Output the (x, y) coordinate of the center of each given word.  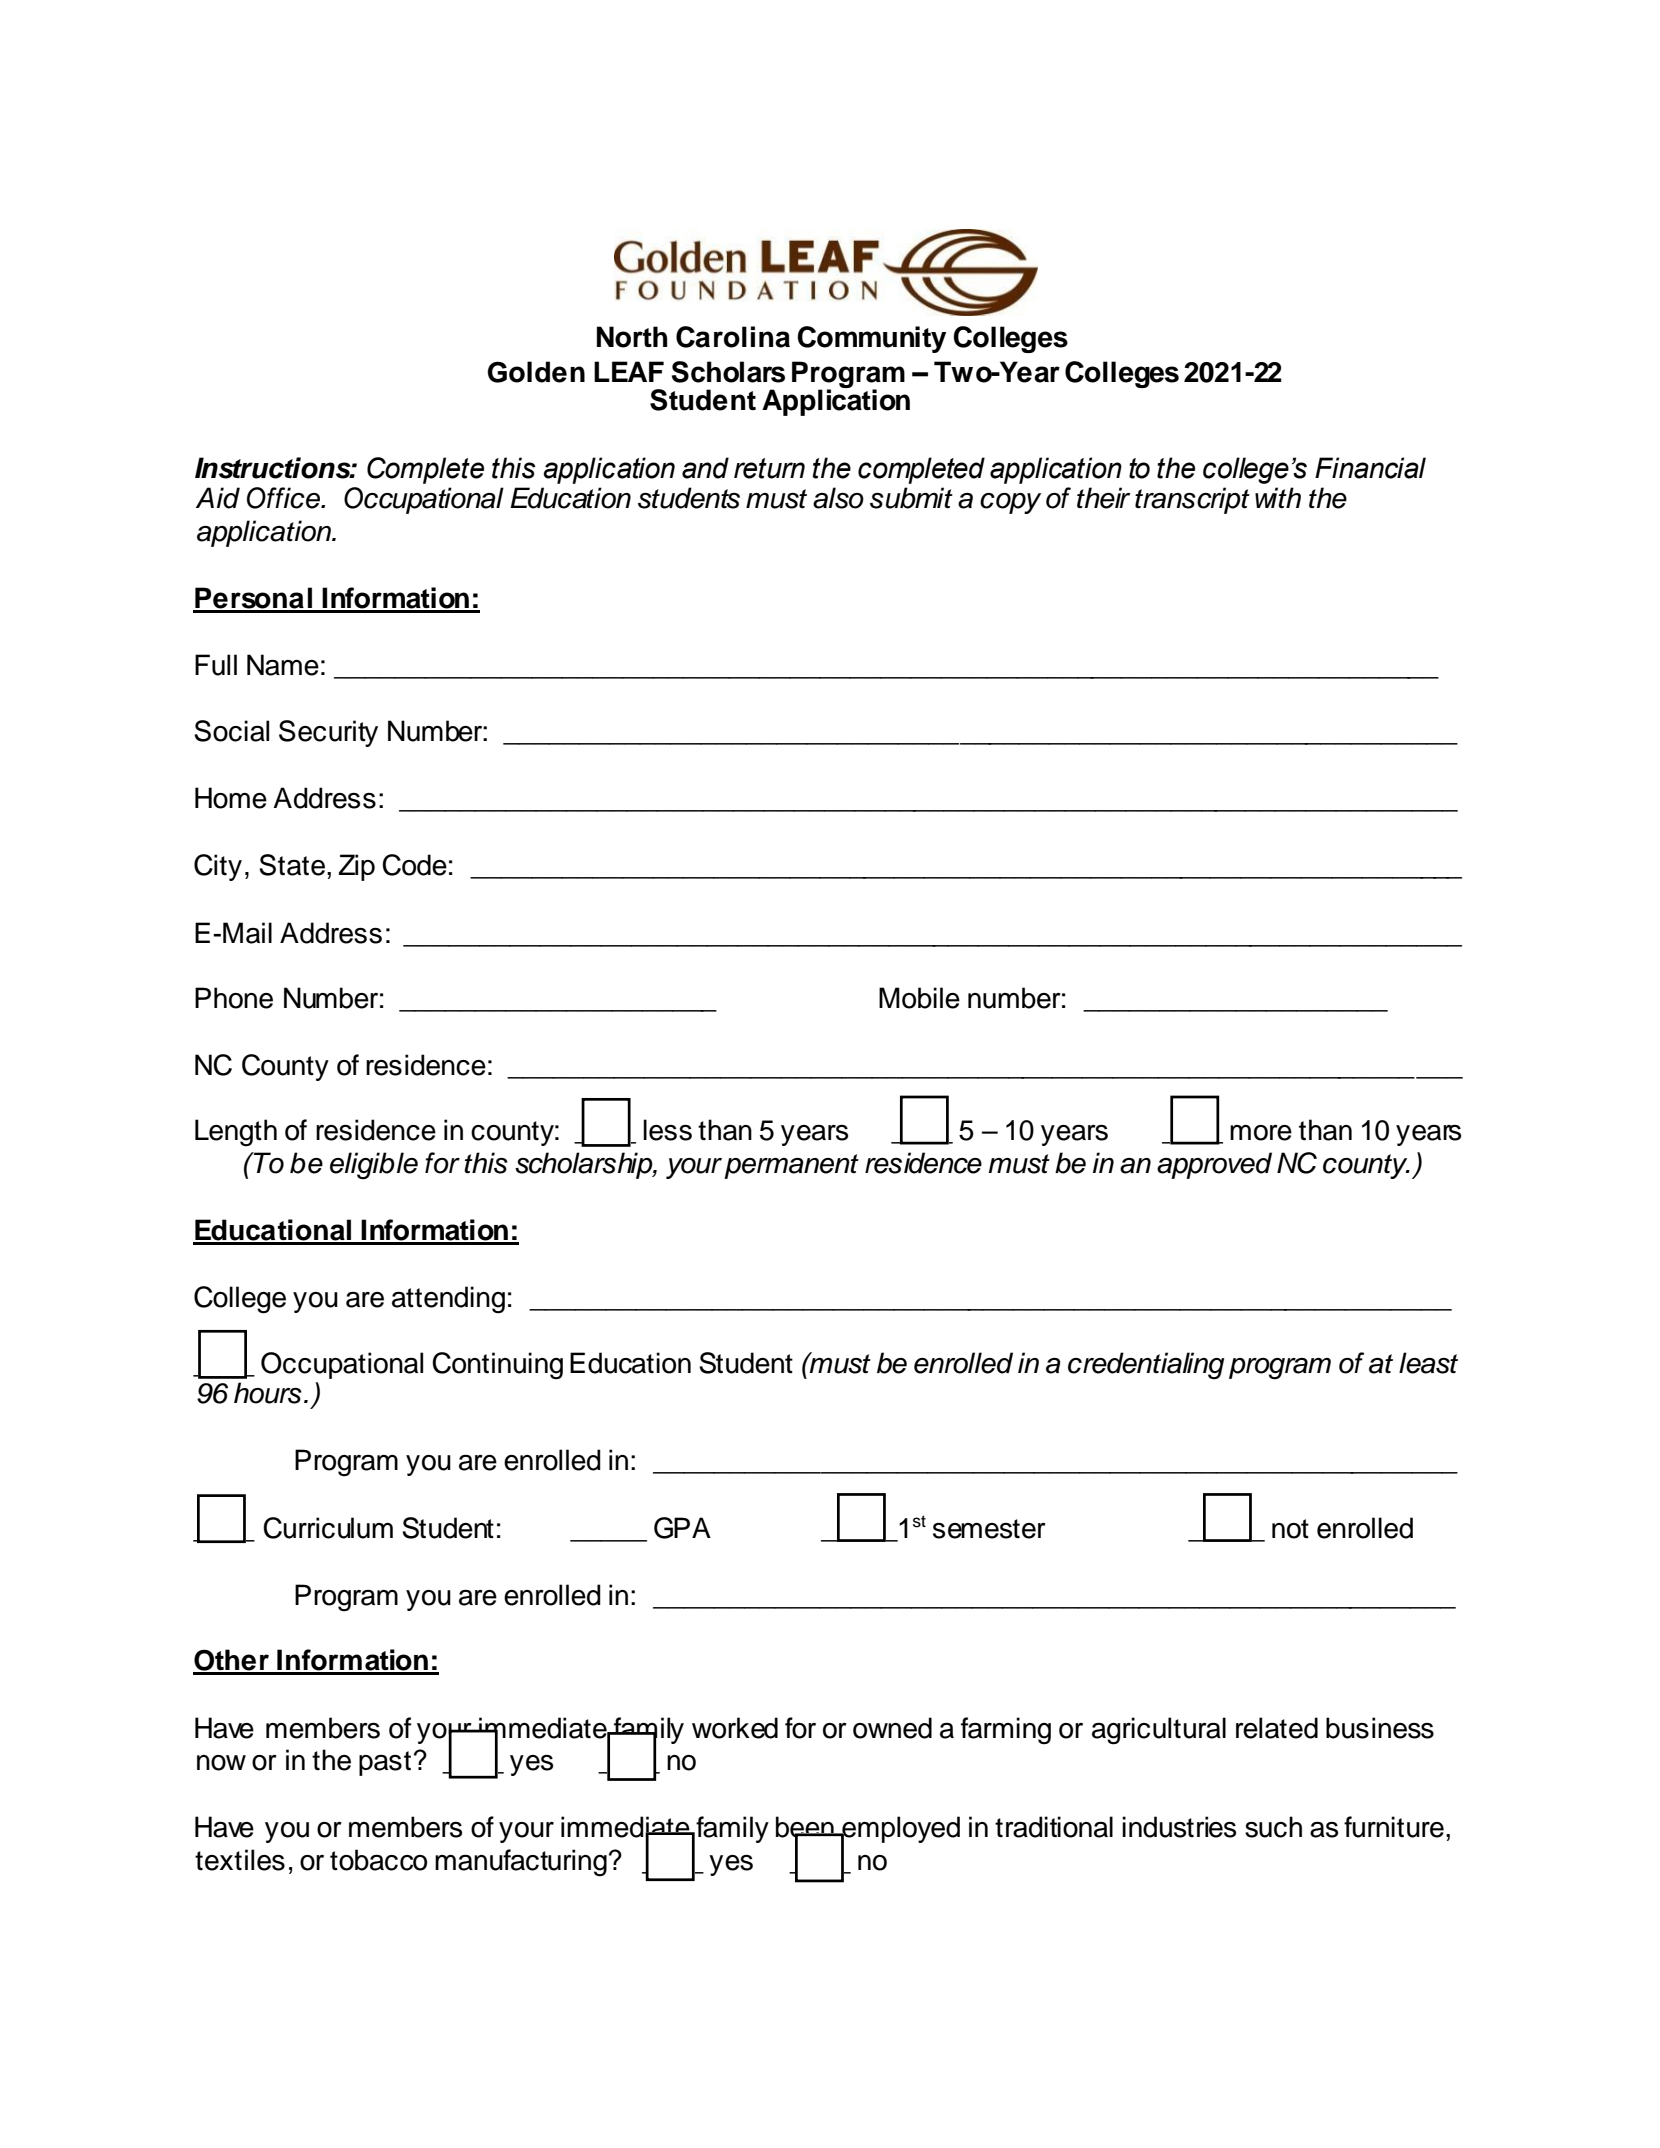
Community (871, 339)
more (1261, 1133)
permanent (791, 1166)
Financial (1370, 468)
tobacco (378, 1860)
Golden (536, 372)
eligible (374, 1166)
